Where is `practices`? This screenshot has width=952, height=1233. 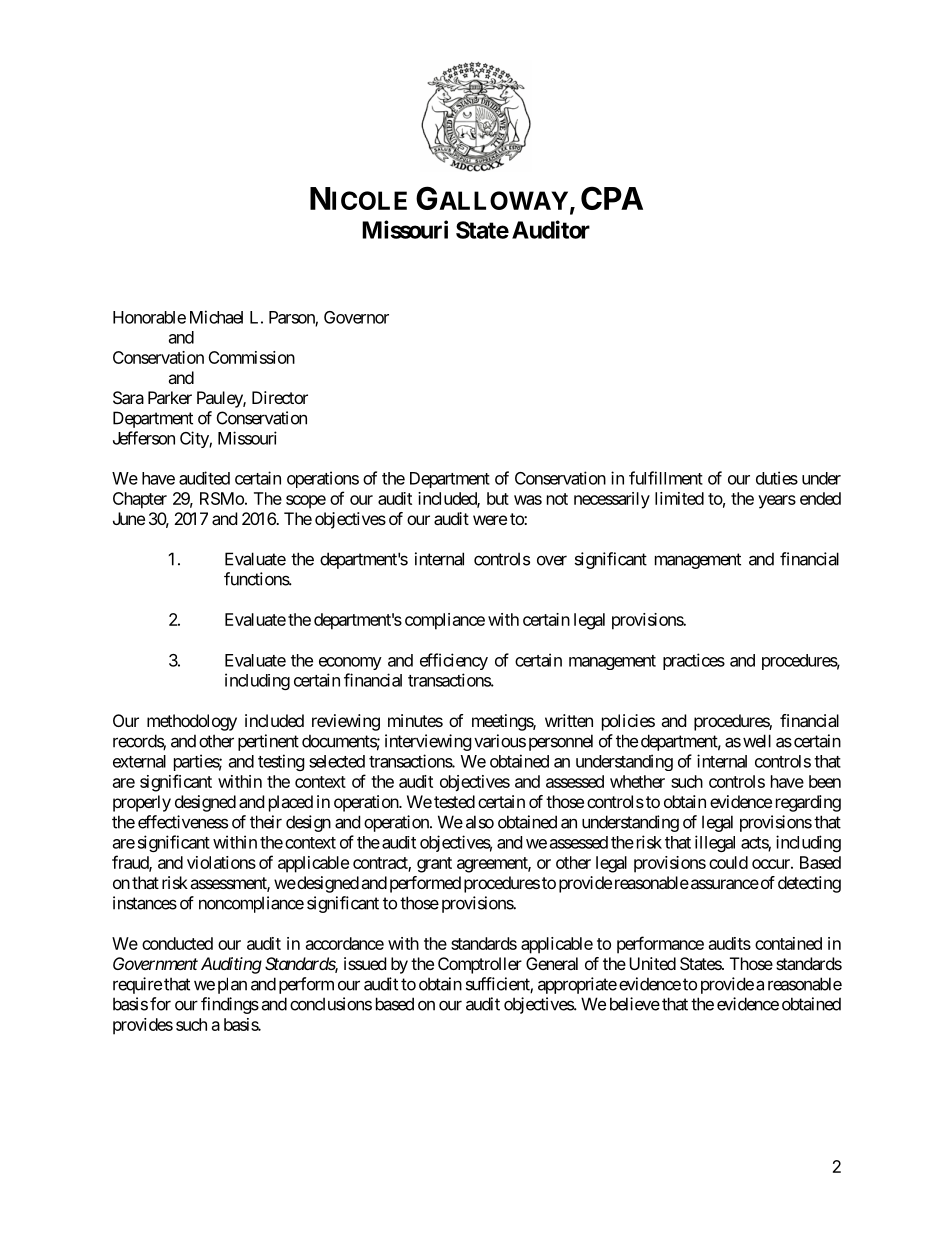 practices is located at coordinates (694, 661).
